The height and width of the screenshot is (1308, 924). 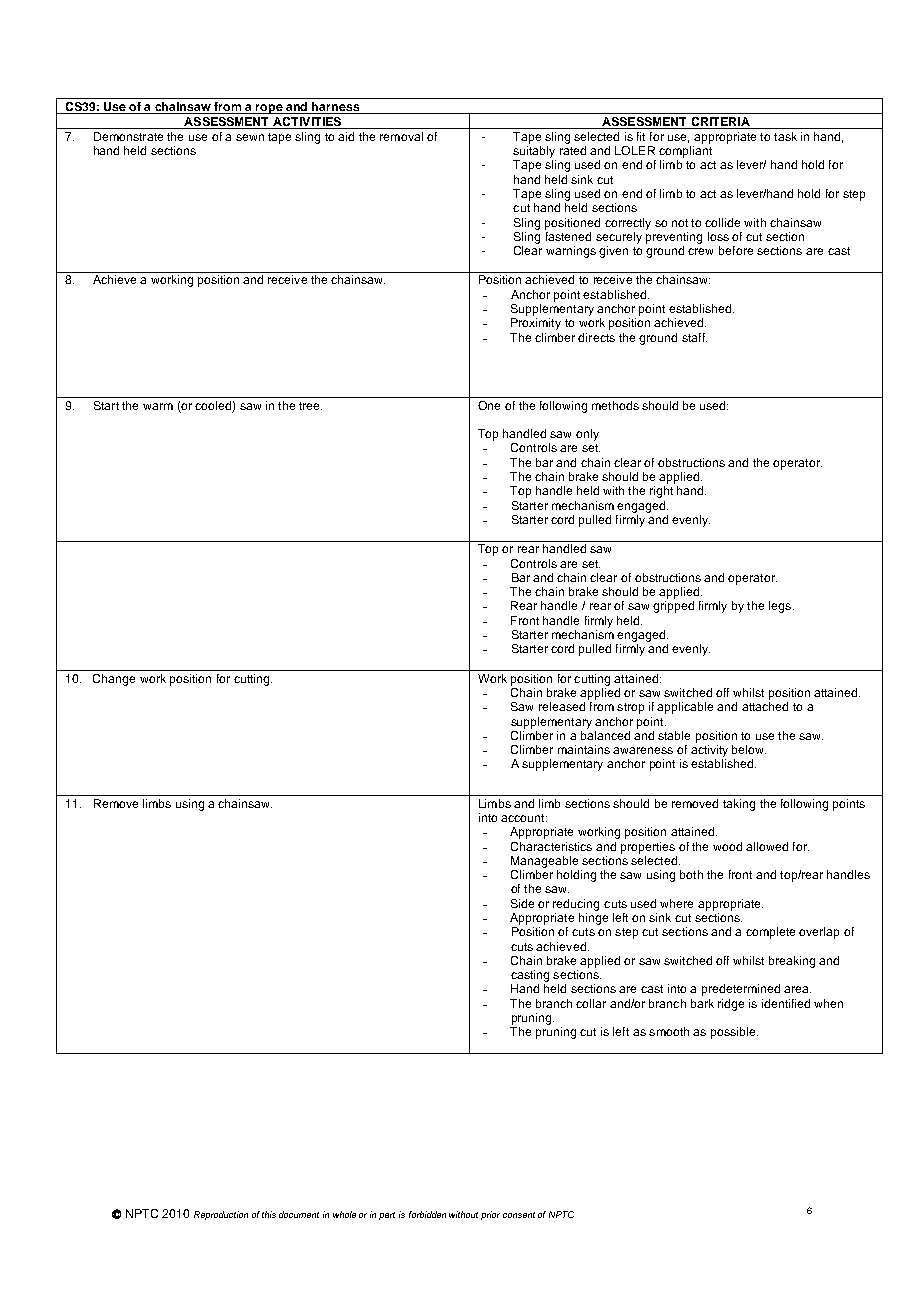 I want to click on Reproduction, so click(x=221, y=1215).
